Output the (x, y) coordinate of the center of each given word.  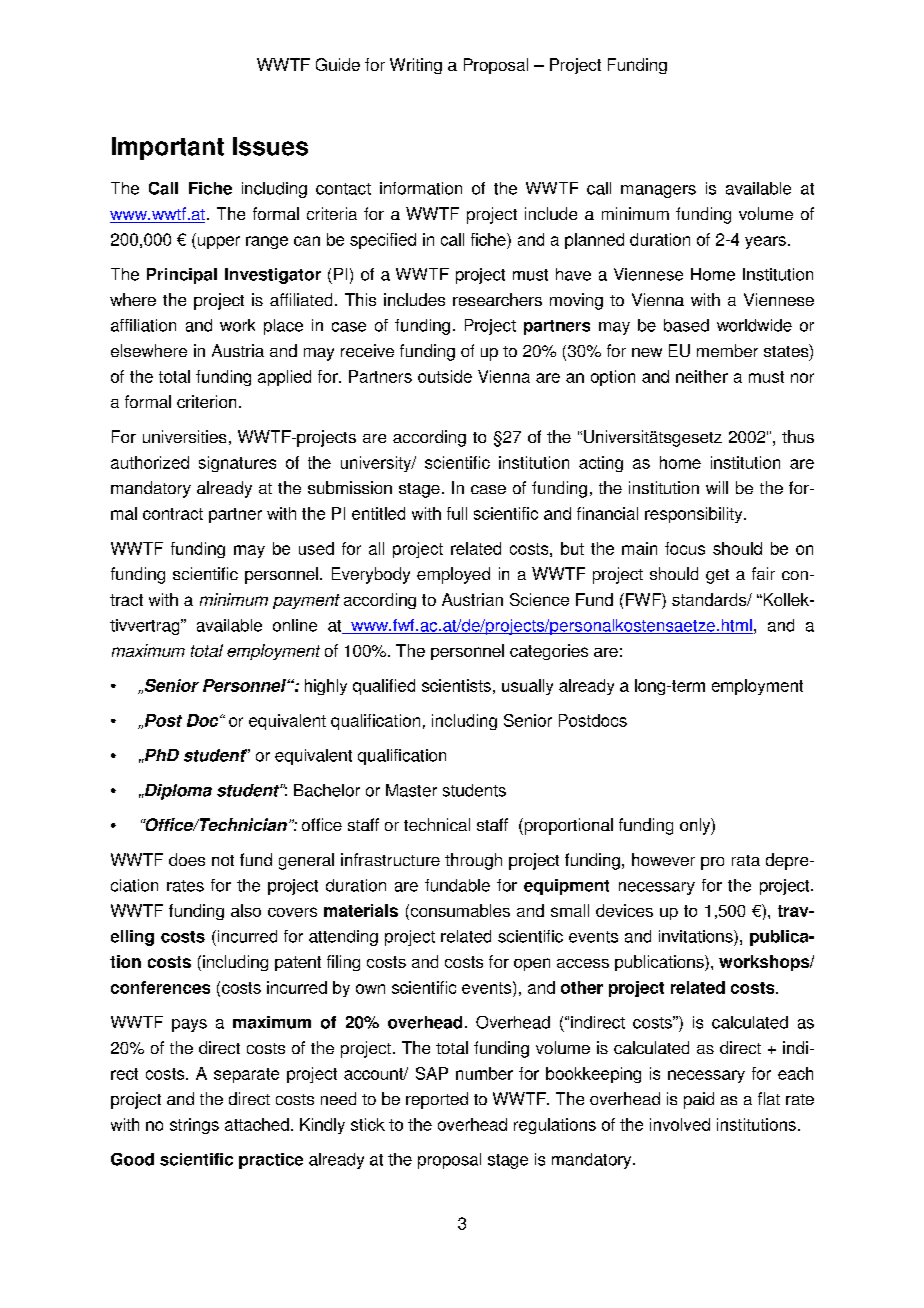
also (246, 910)
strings (194, 1126)
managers (658, 191)
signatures (237, 464)
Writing (416, 66)
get (717, 576)
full (457, 513)
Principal (182, 276)
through (473, 861)
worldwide (754, 325)
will (717, 487)
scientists (456, 685)
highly (326, 687)
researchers (497, 299)
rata (746, 860)
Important (168, 148)
